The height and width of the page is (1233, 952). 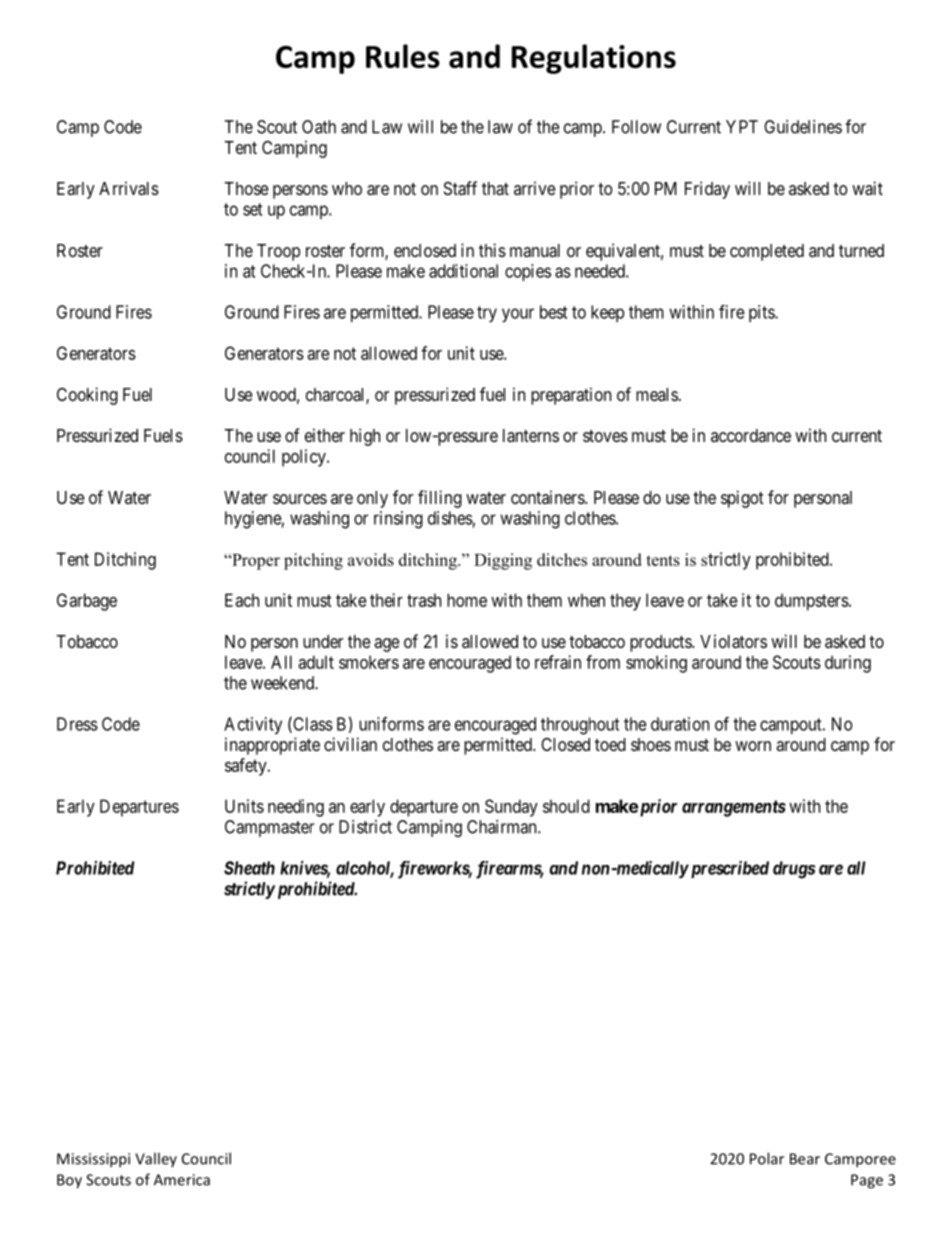 What do you see at coordinates (812, 602) in the page?
I see `dumpsters` at bounding box center [812, 602].
